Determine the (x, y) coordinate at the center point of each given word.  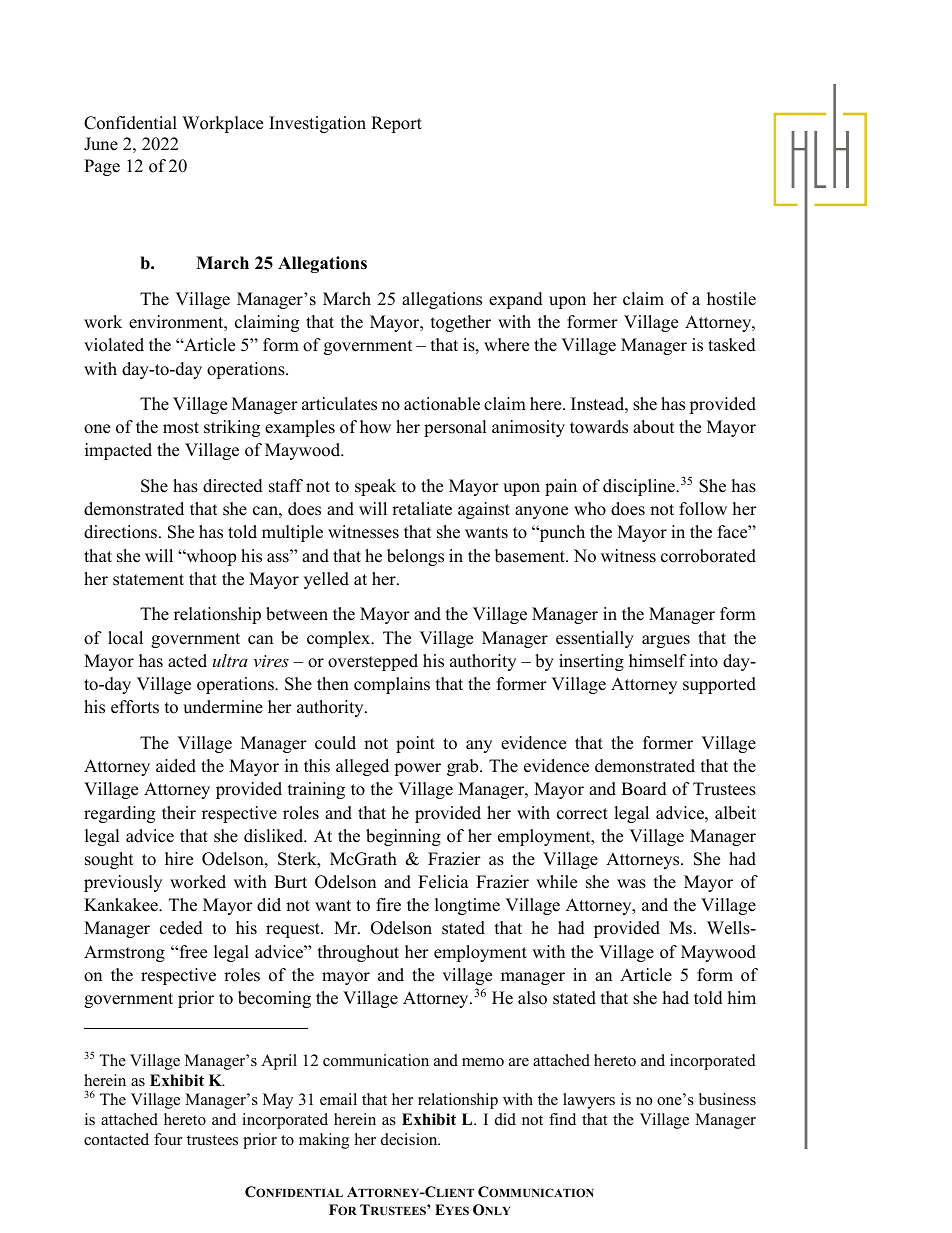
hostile (731, 299)
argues (666, 641)
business (727, 1099)
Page (102, 167)
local (125, 638)
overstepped (373, 662)
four (168, 1139)
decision (410, 1139)
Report (396, 124)
